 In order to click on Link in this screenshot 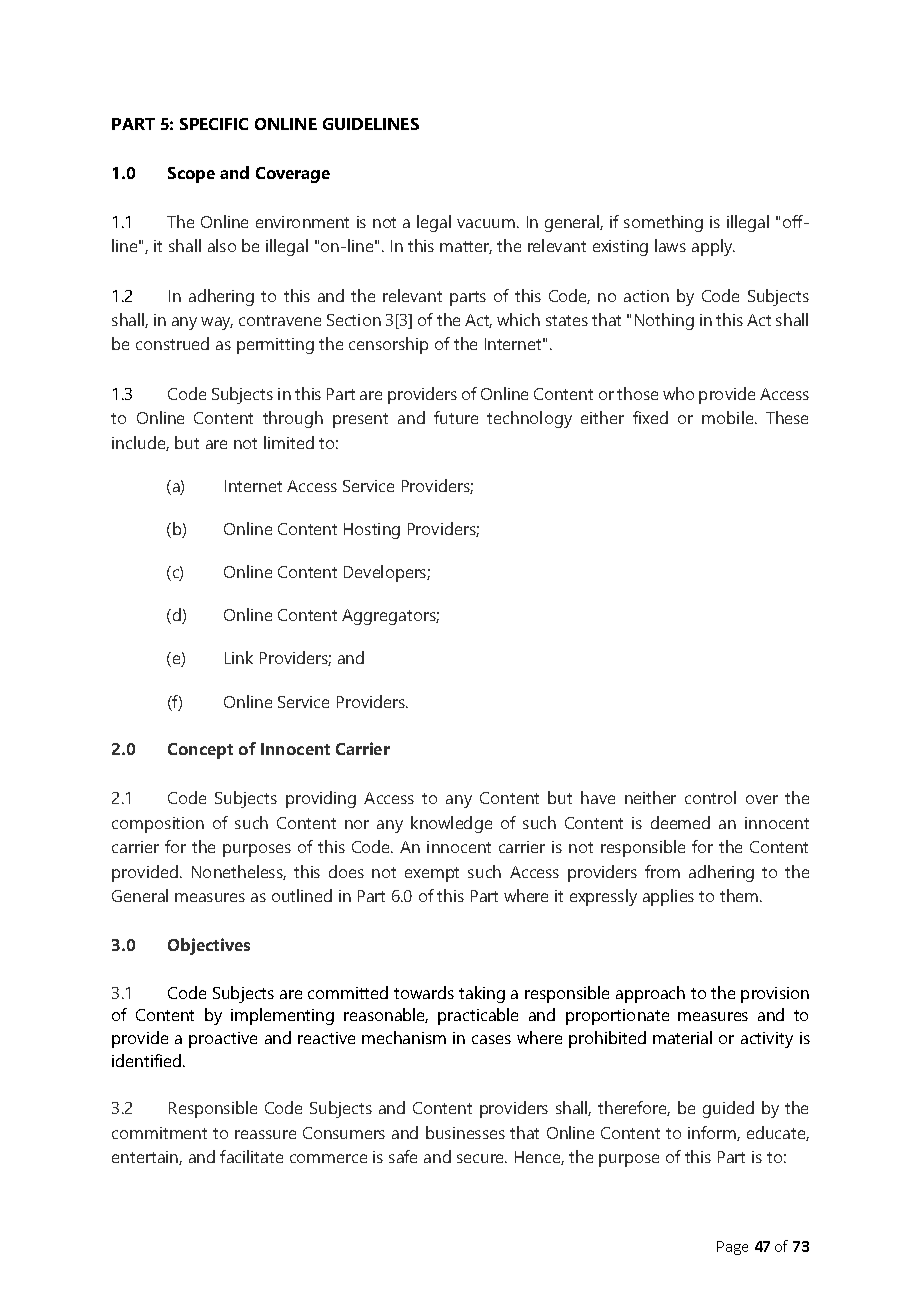, I will do `click(239, 657)`.
